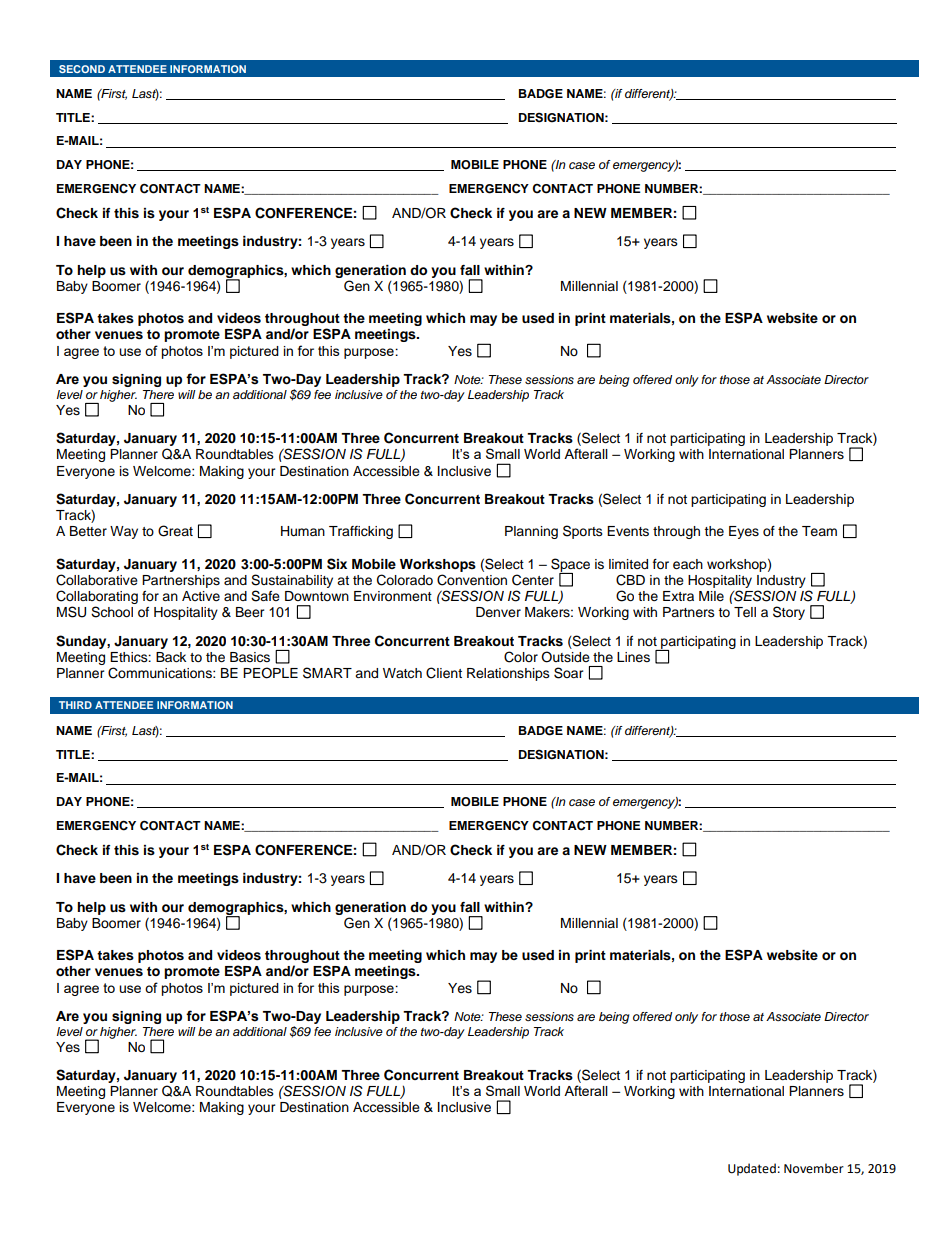 The width and height of the screenshot is (952, 1233). What do you see at coordinates (75, 705) in the screenshot?
I see `THIRD` at bounding box center [75, 705].
